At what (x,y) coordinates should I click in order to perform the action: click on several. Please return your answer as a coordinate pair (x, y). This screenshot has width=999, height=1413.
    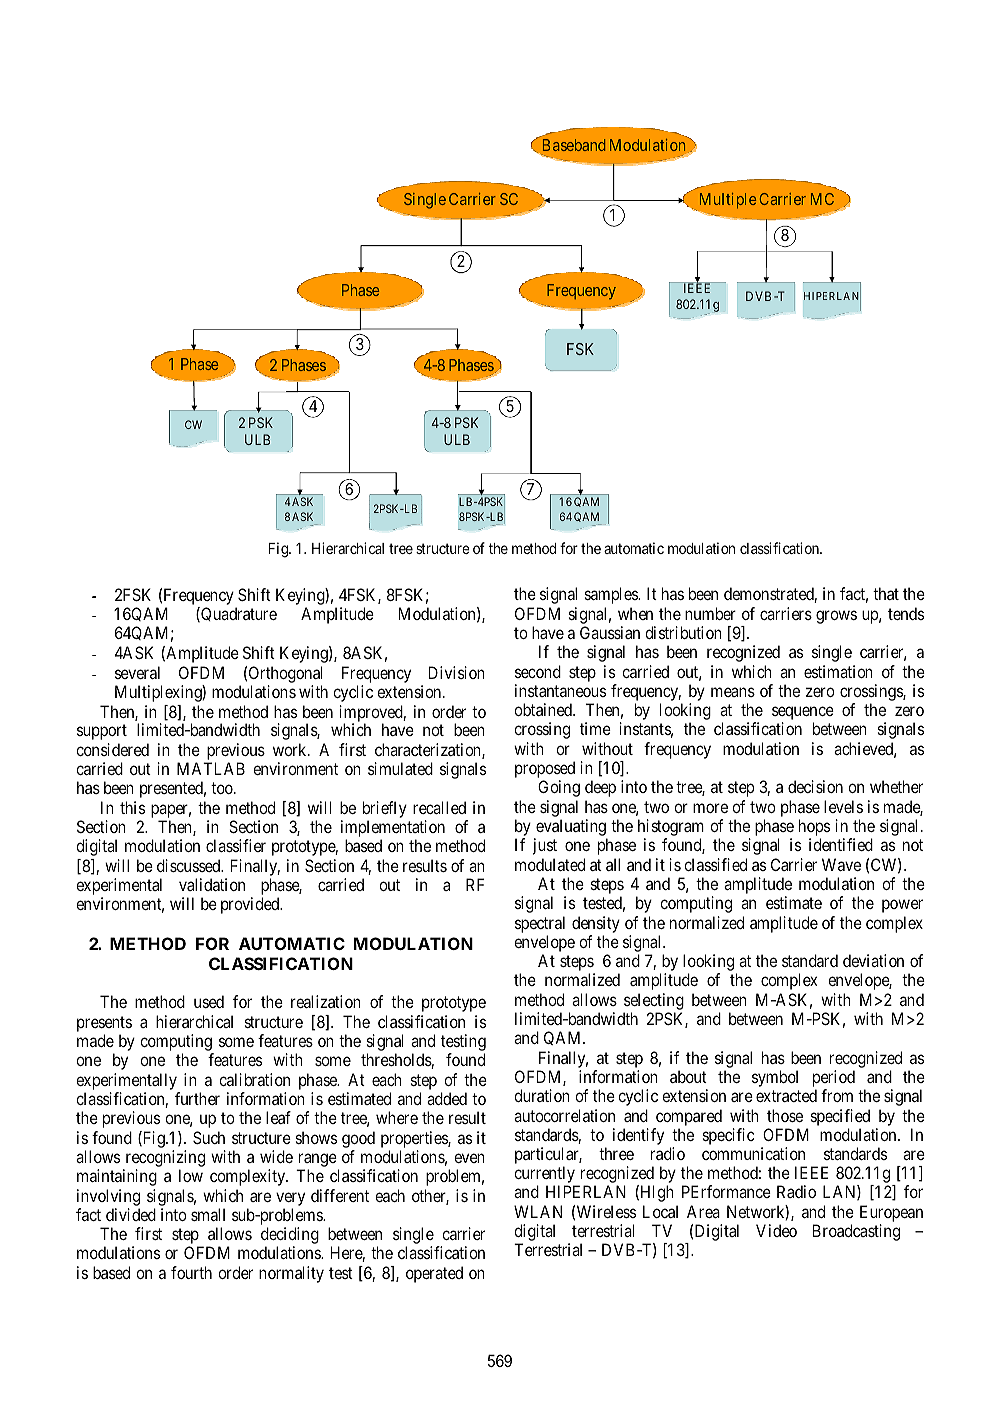
    Looking at the image, I should click on (137, 672).
